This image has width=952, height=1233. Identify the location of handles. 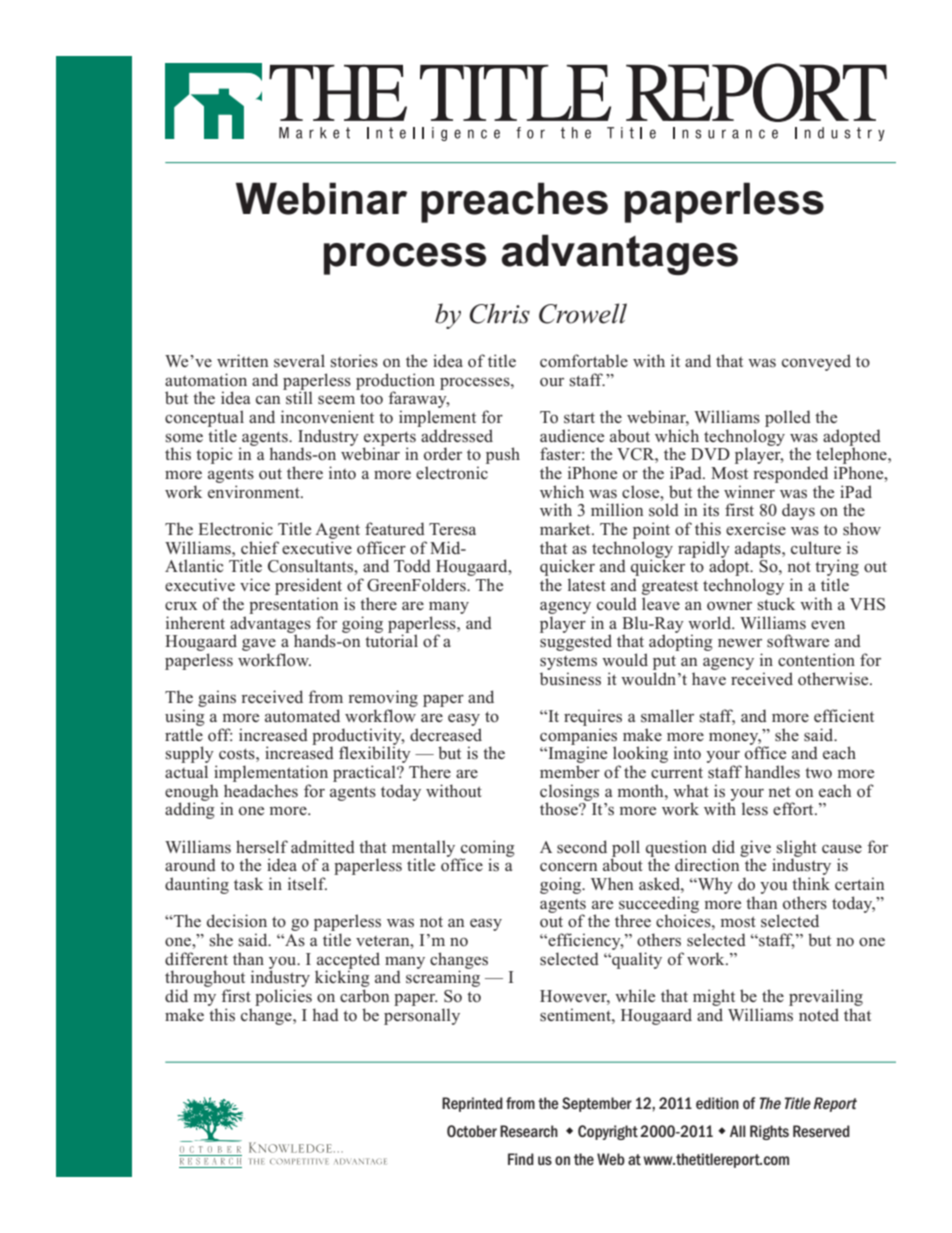
(772, 772).
